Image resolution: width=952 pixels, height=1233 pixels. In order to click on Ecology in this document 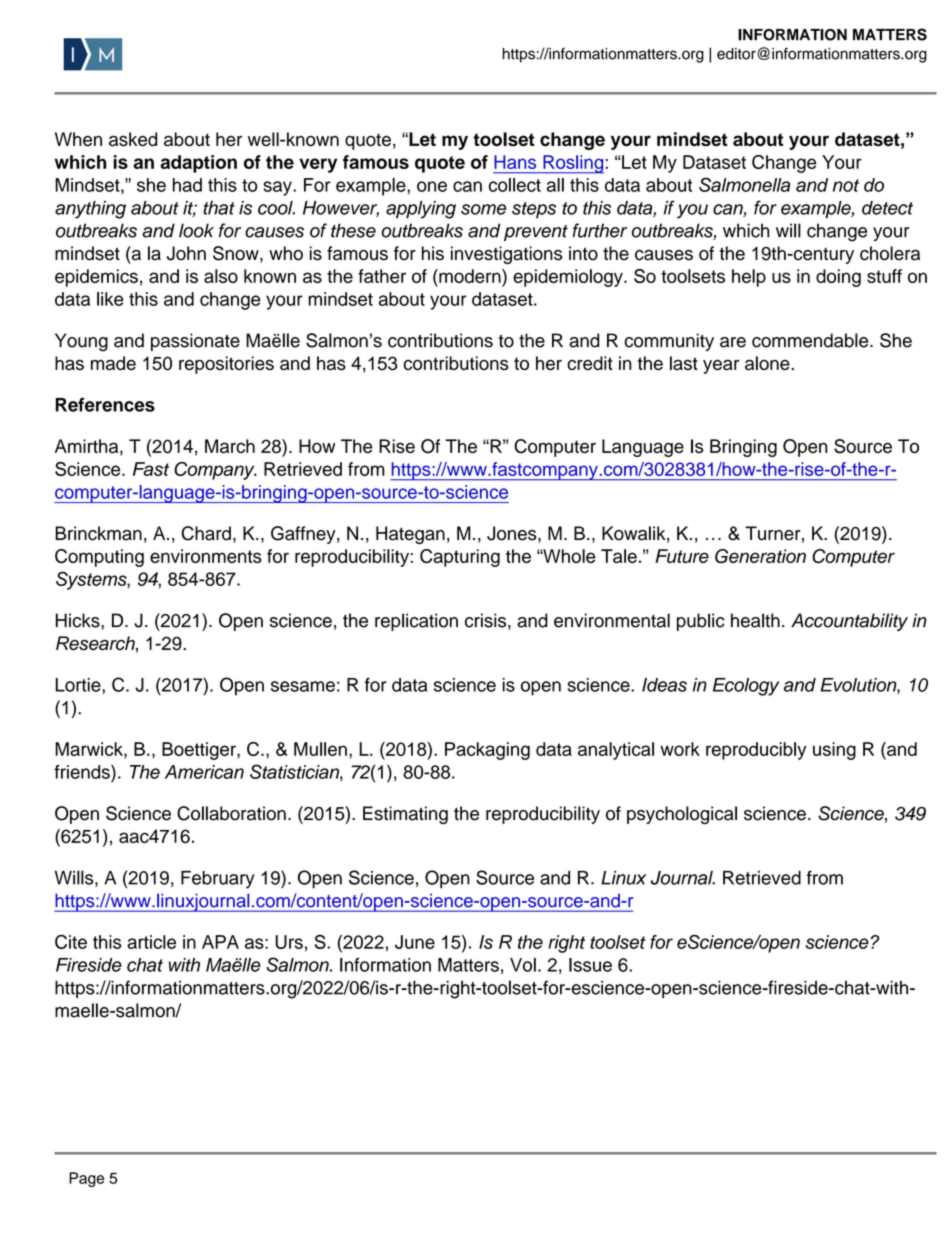, I will do `click(746, 687)`.
